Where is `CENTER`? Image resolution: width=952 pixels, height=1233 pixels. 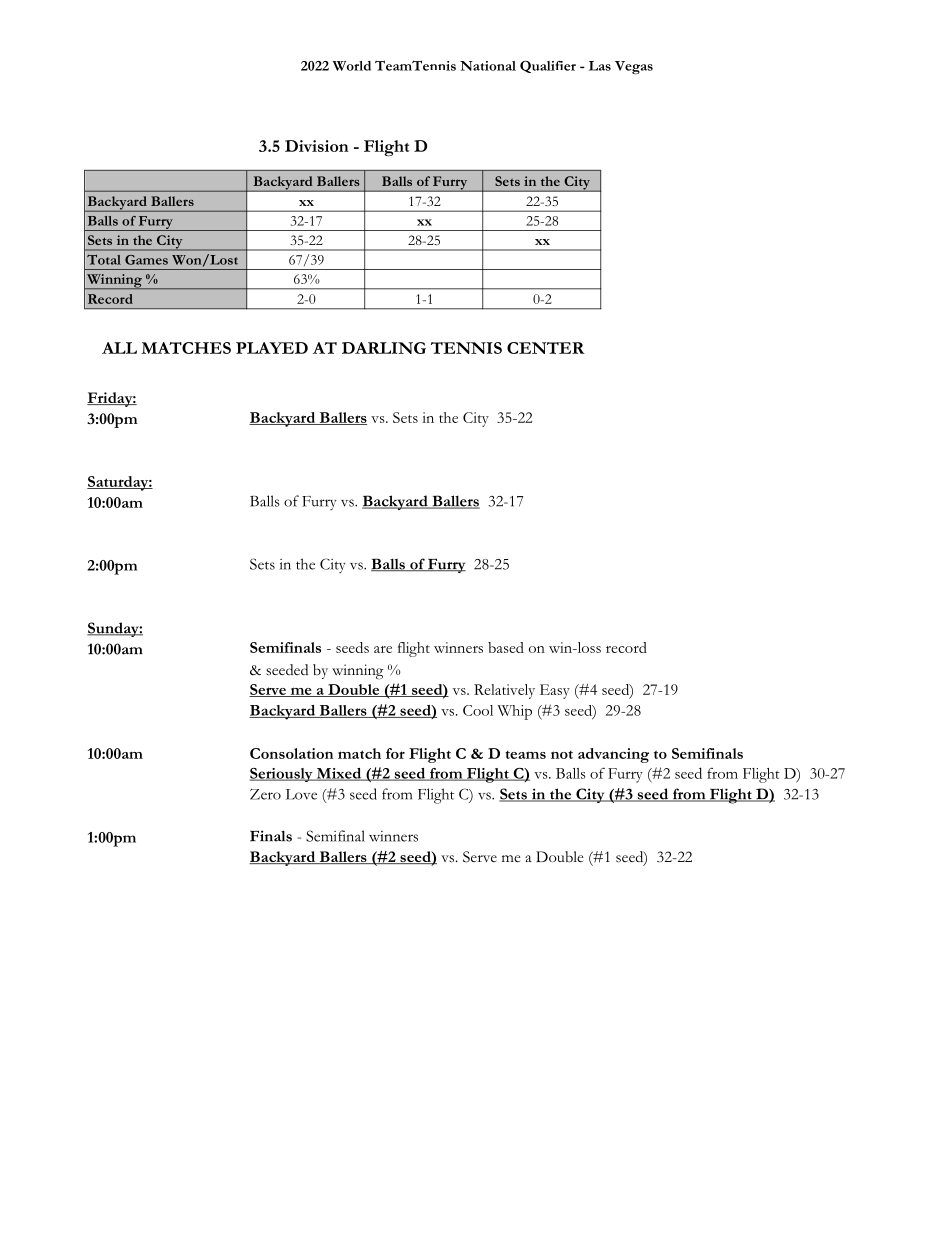
CENTER is located at coordinates (546, 348).
